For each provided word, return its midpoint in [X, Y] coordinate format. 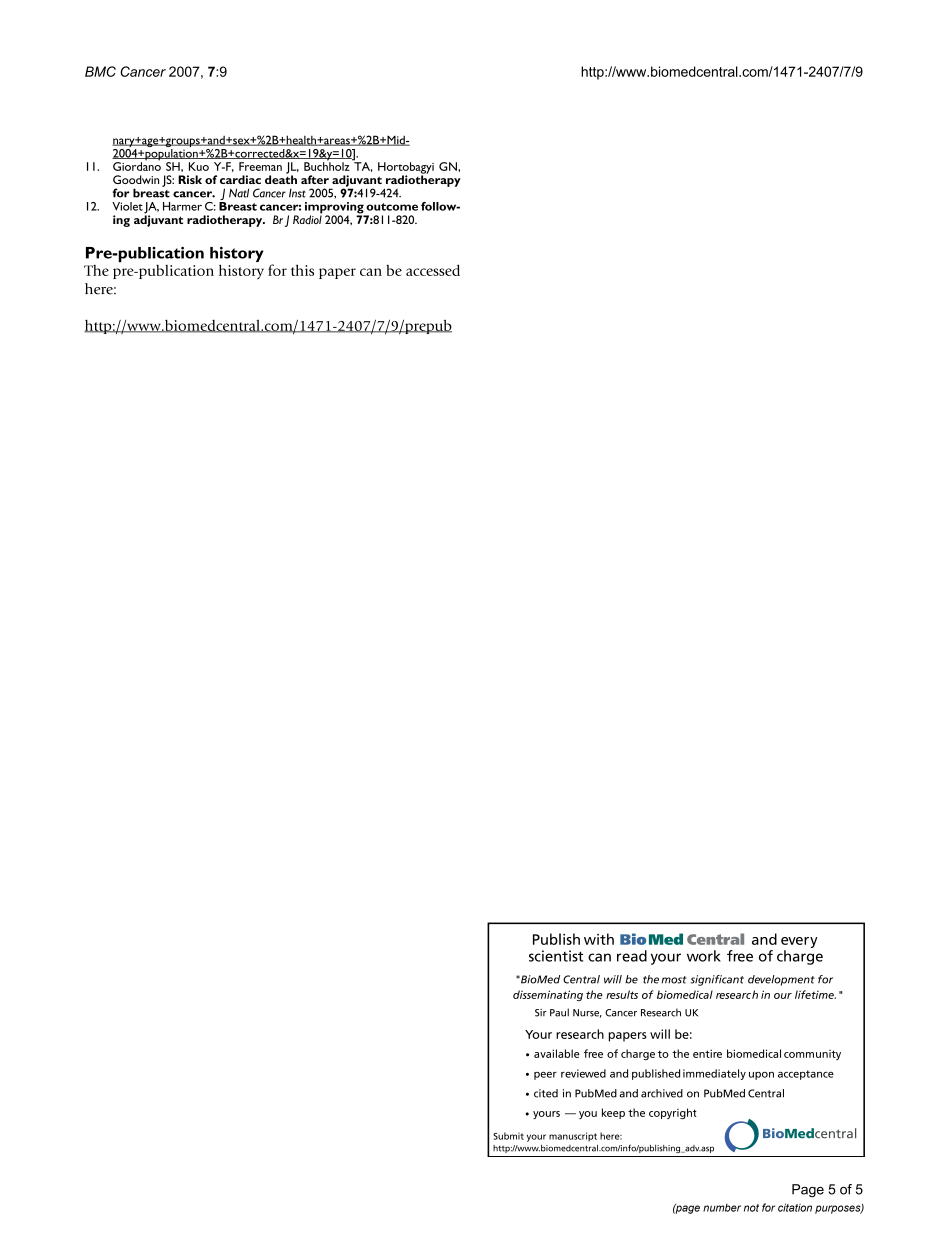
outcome [392, 207]
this [302, 270]
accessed [433, 270]
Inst [297, 193]
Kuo [199, 166]
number [722, 1208]
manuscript [573, 1137]
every [799, 942]
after [315, 179]
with [599, 939]
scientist [556, 956]
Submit [508, 1136]
